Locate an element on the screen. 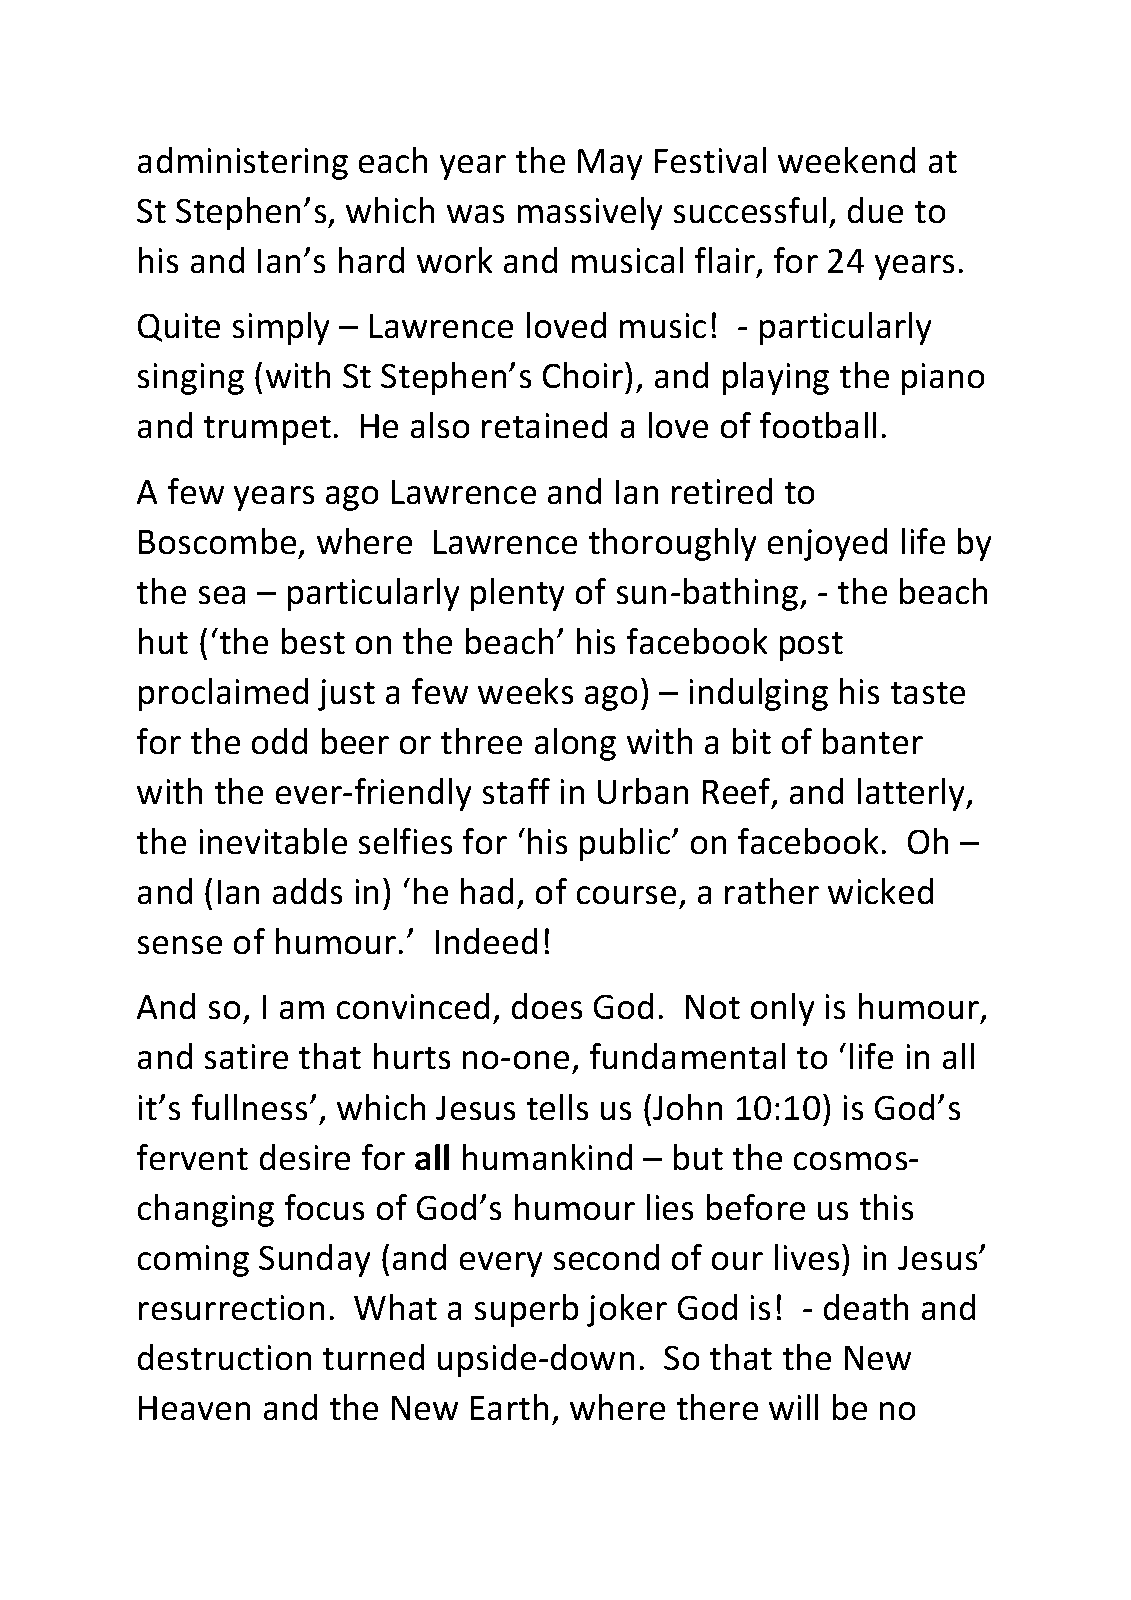  banter is located at coordinates (873, 741).
